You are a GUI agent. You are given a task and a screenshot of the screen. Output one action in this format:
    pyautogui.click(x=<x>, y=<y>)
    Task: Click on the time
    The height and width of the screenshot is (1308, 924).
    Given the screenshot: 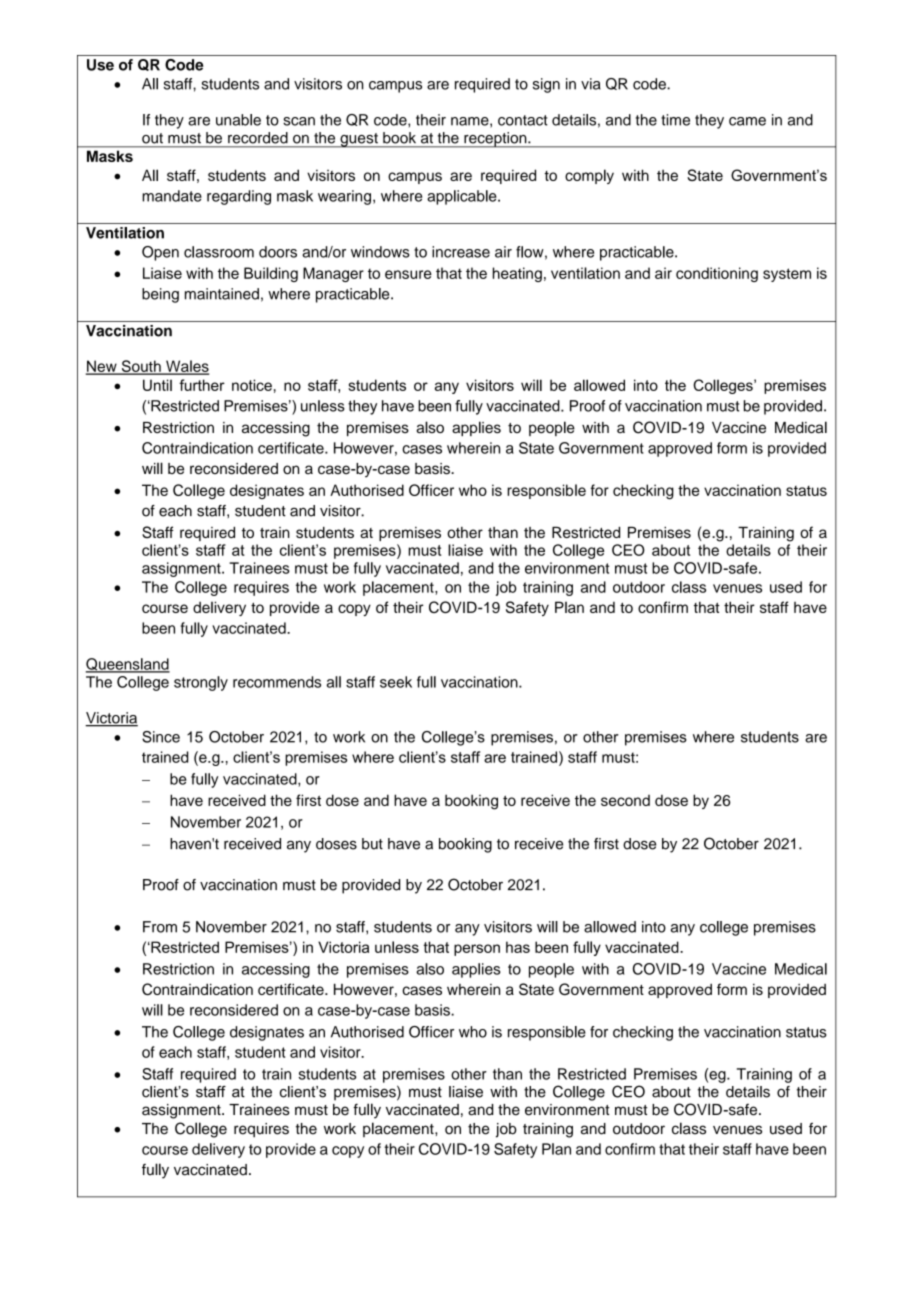 What is the action you would take?
    pyautogui.click(x=675, y=120)
